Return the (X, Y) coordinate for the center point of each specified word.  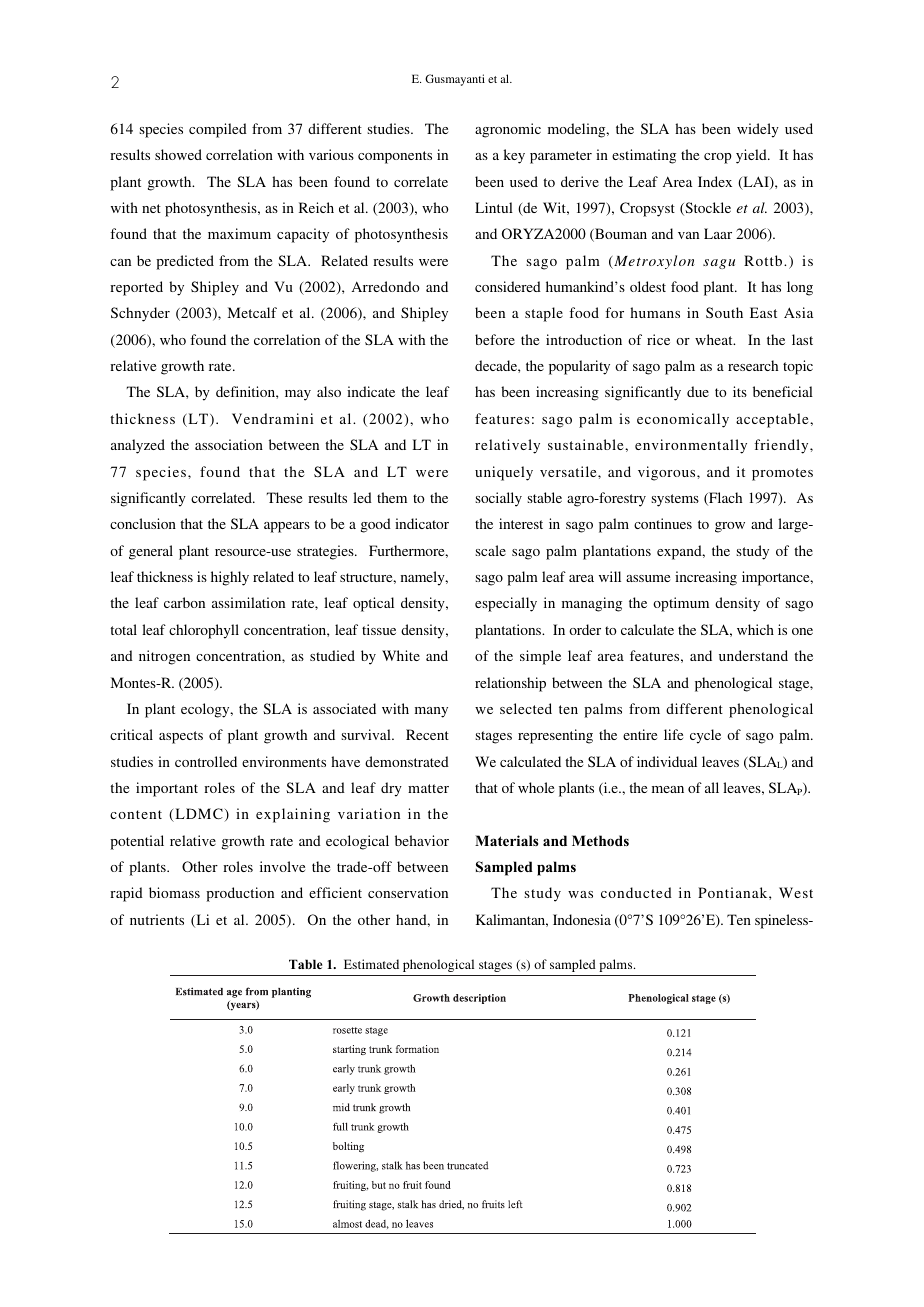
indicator (422, 523)
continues (663, 523)
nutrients (157, 919)
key (514, 156)
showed (178, 154)
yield (752, 156)
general (151, 552)
